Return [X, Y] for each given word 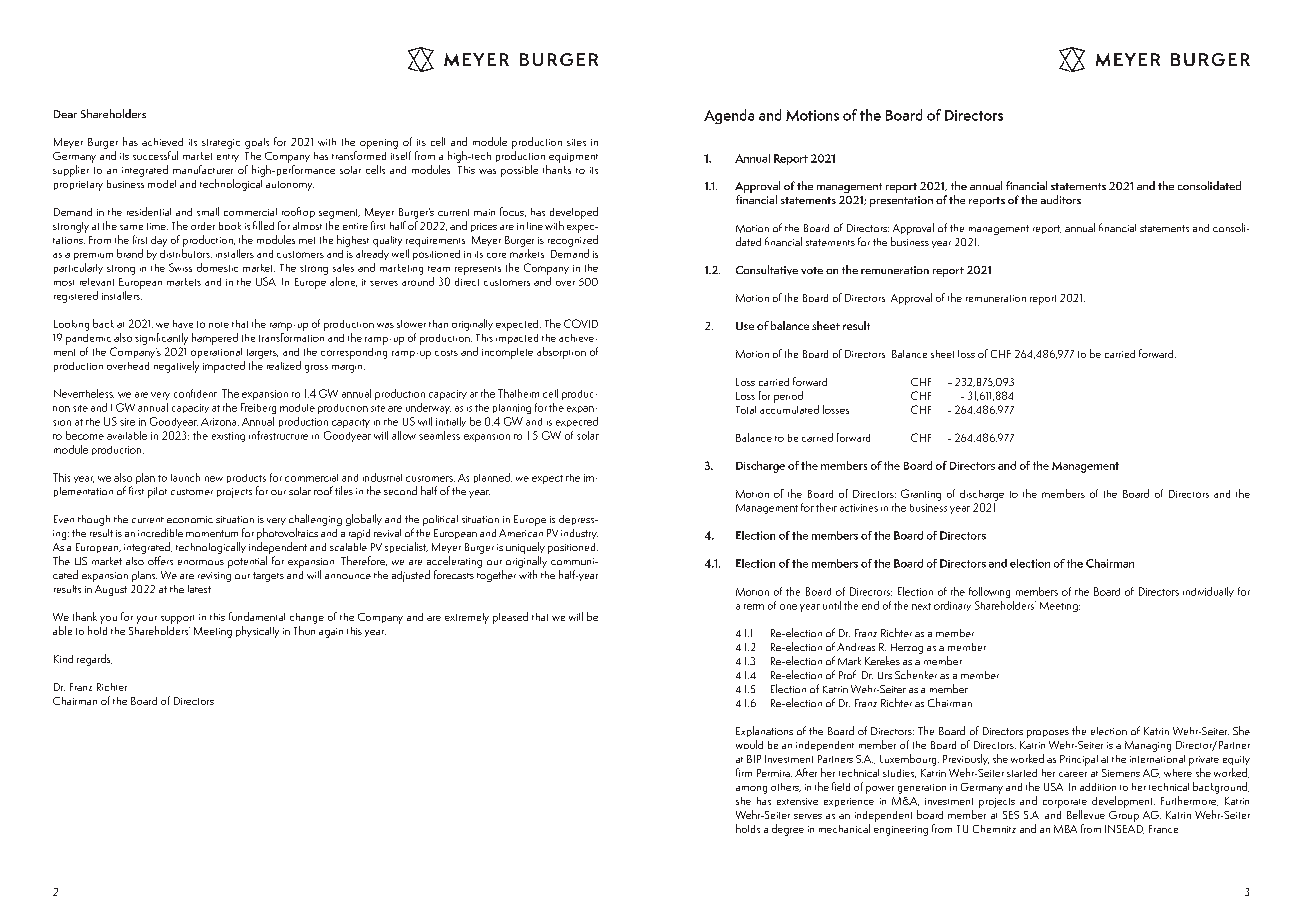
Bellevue [1086, 814]
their [826, 507]
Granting [921, 495]
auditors [1061, 199]
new [214, 479]
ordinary [952, 606]
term [754, 607]
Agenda [729, 116]
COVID [581, 323]
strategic [221, 144]
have [183, 324]
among [751, 790]
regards [94, 660]
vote [812, 270]
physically [257, 632]
